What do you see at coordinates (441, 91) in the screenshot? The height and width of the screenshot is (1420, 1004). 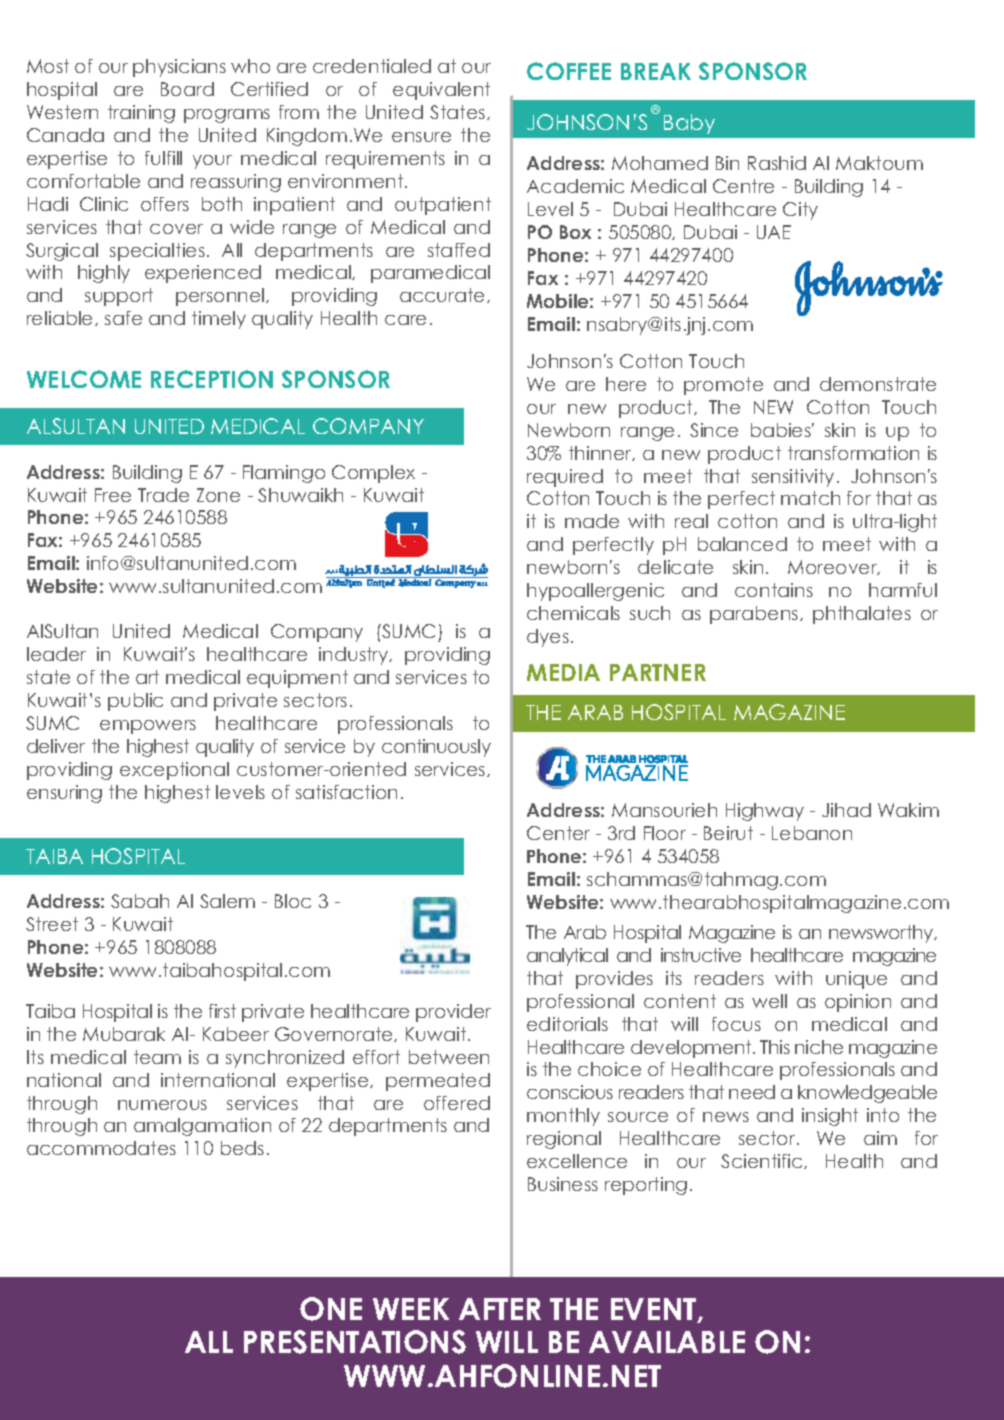 I see `equivalent` at bounding box center [441, 91].
